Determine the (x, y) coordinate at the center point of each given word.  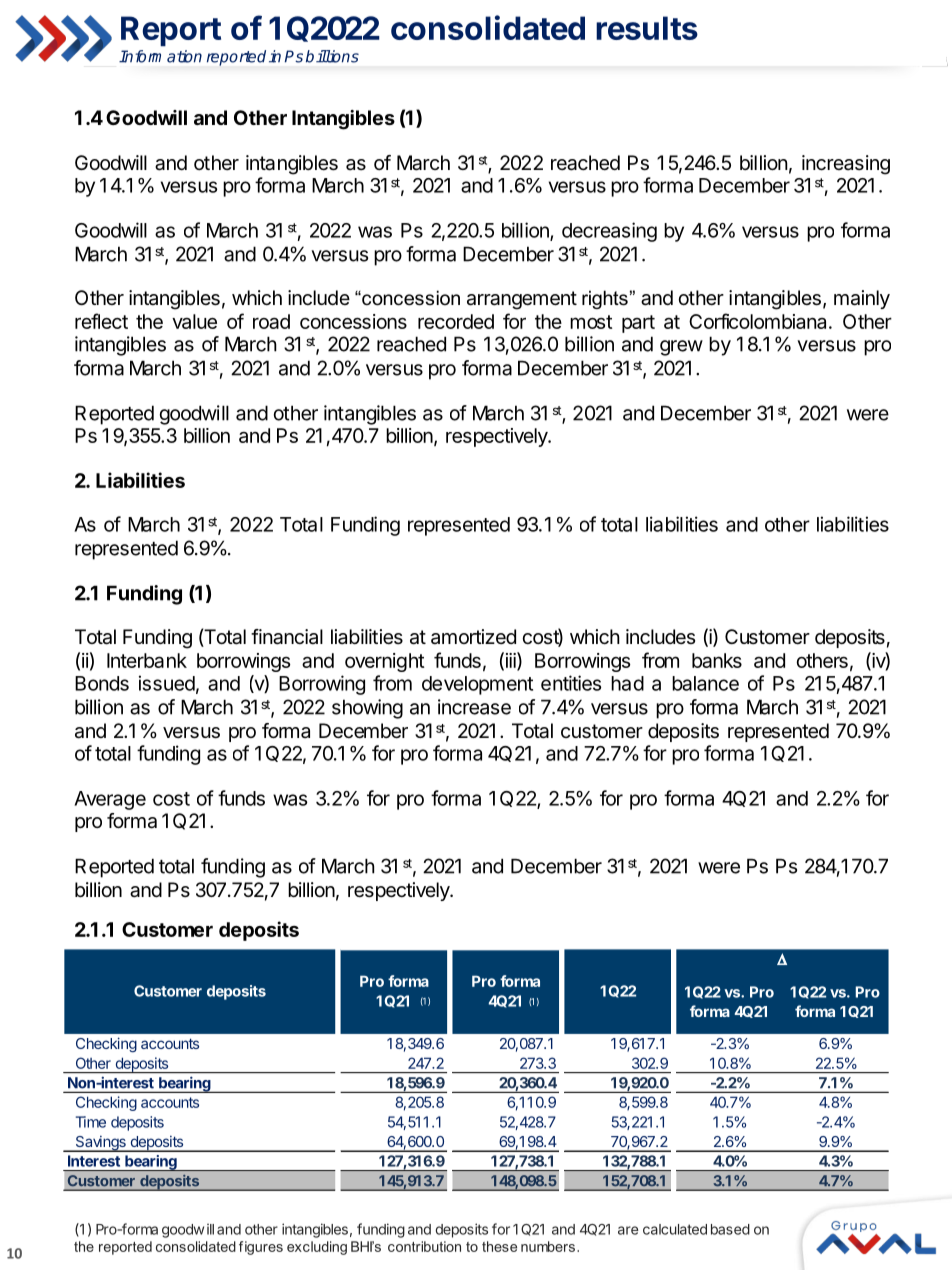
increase (474, 707)
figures (261, 1248)
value (194, 321)
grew (681, 348)
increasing (846, 165)
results (647, 28)
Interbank (147, 660)
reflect (101, 321)
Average (110, 800)
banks (717, 660)
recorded (456, 321)
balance (705, 683)
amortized (473, 637)
